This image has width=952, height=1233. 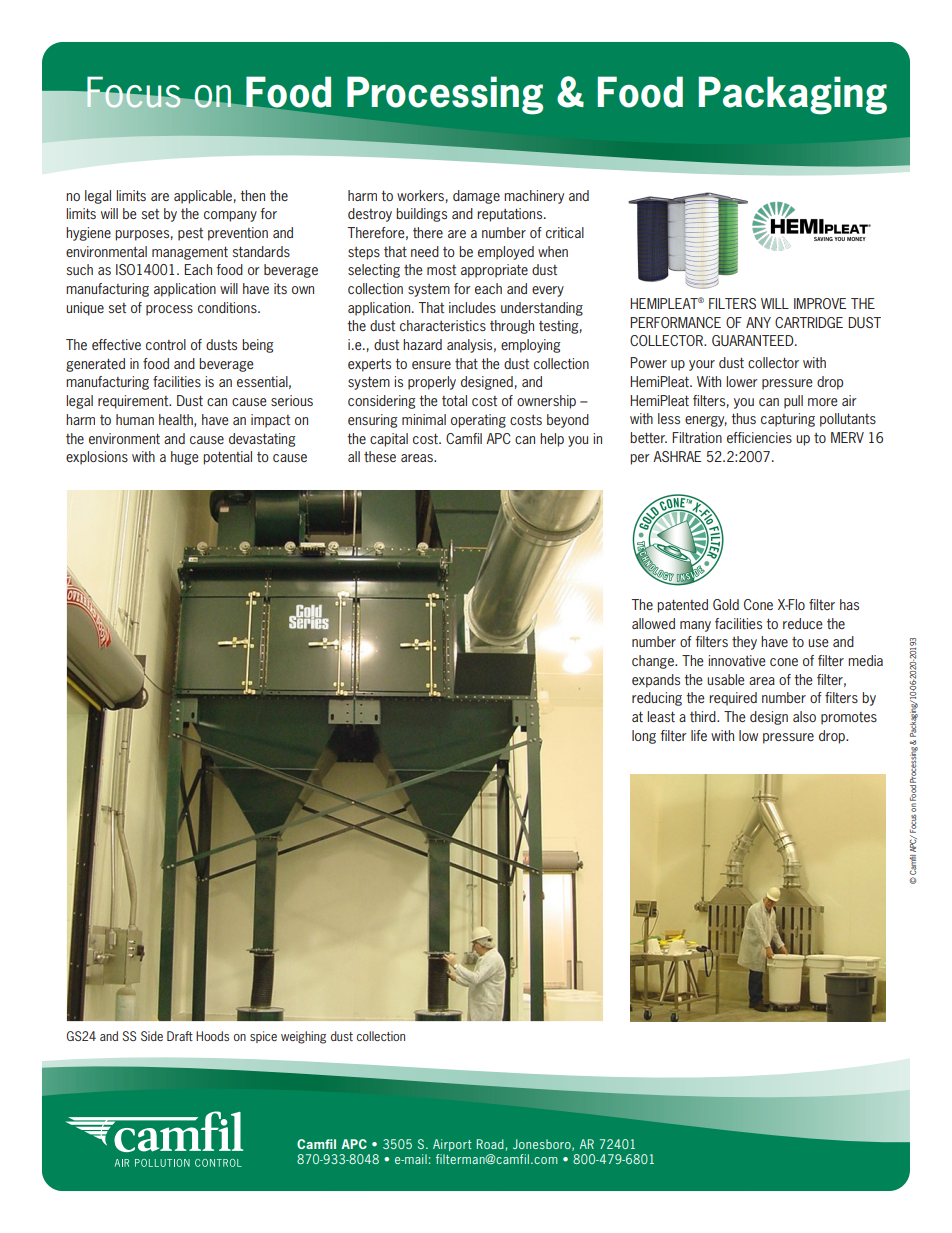 What do you see at coordinates (737, 660) in the image?
I see `innovative` at bounding box center [737, 660].
